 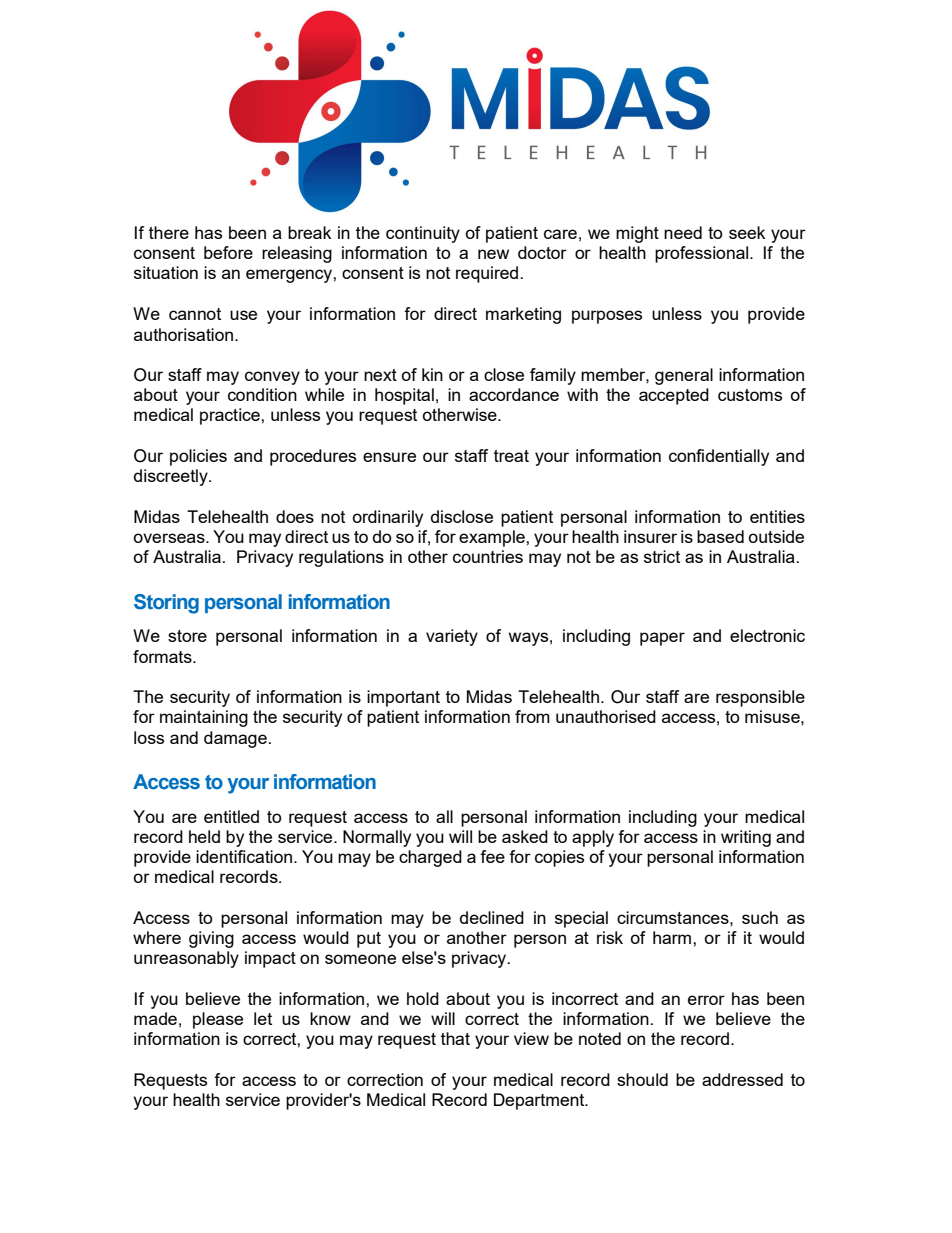 I want to click on example, so click(x=493, y=538).
